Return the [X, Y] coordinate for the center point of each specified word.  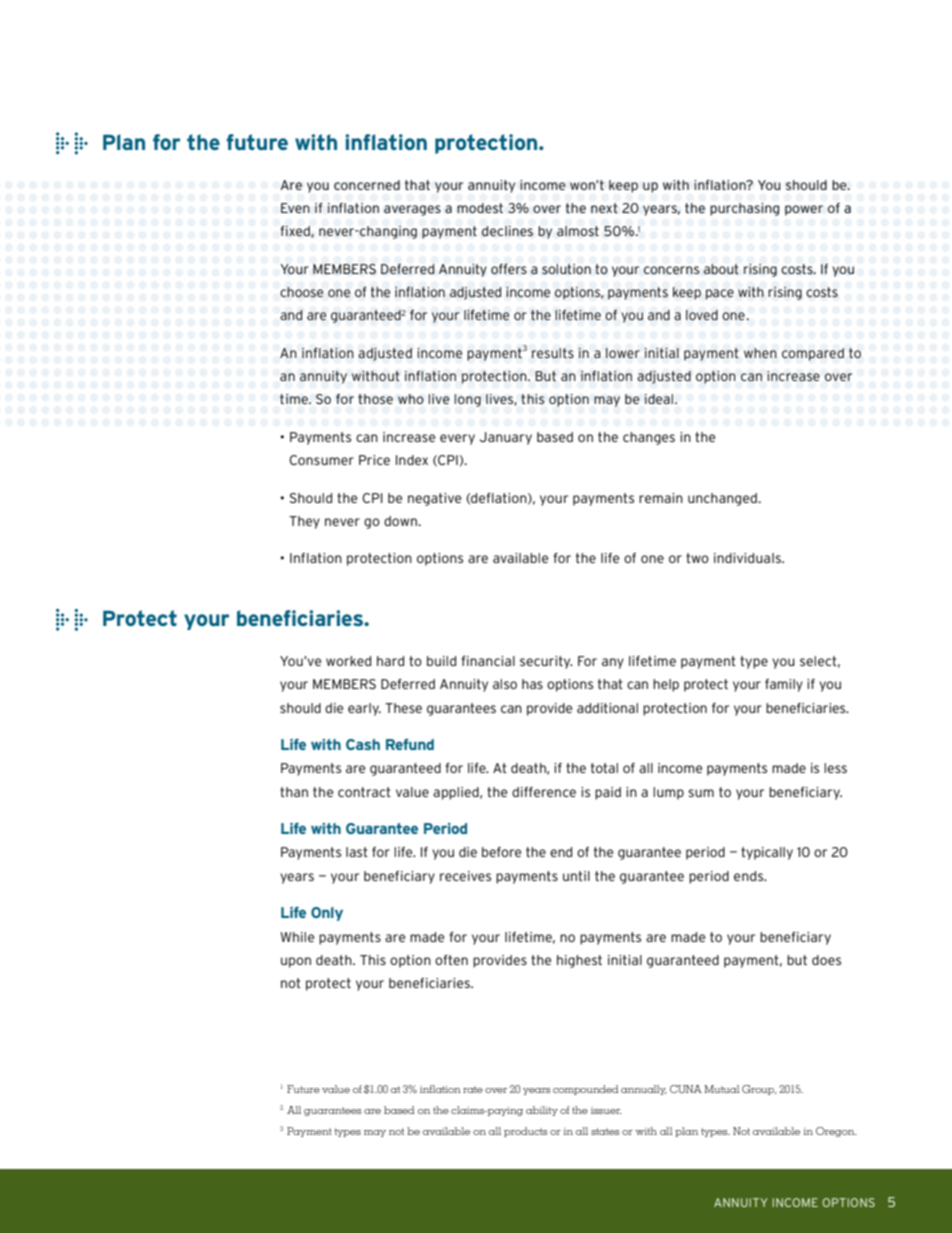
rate [473, 1089]
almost [578, 231]
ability [542, 1111]
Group [759, 1090]
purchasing [744, 209]
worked [348, 661]
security [546, 662]
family [784, 685]
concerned [367, 185]
